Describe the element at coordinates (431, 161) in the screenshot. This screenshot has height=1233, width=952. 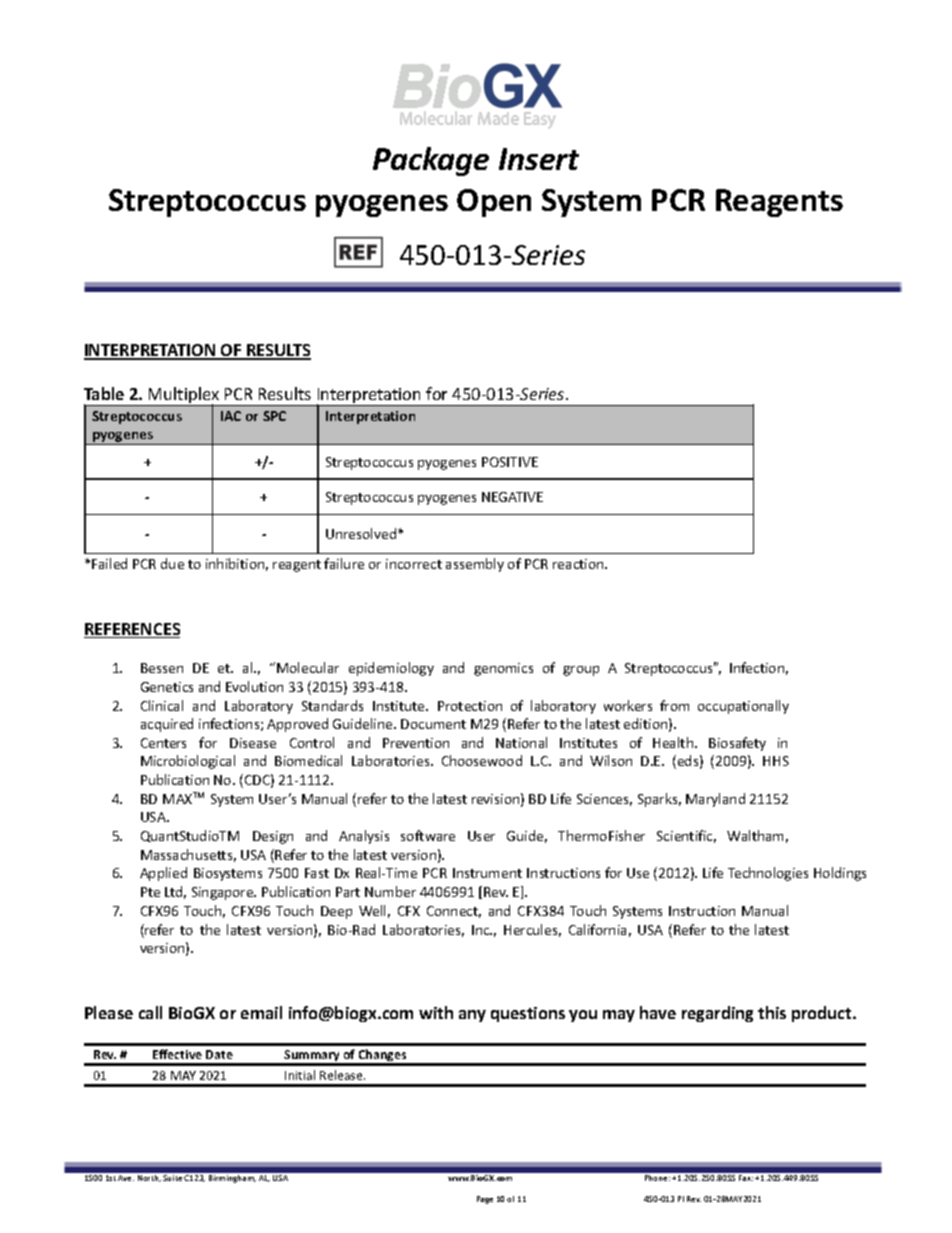
I see `Package` at that location.
